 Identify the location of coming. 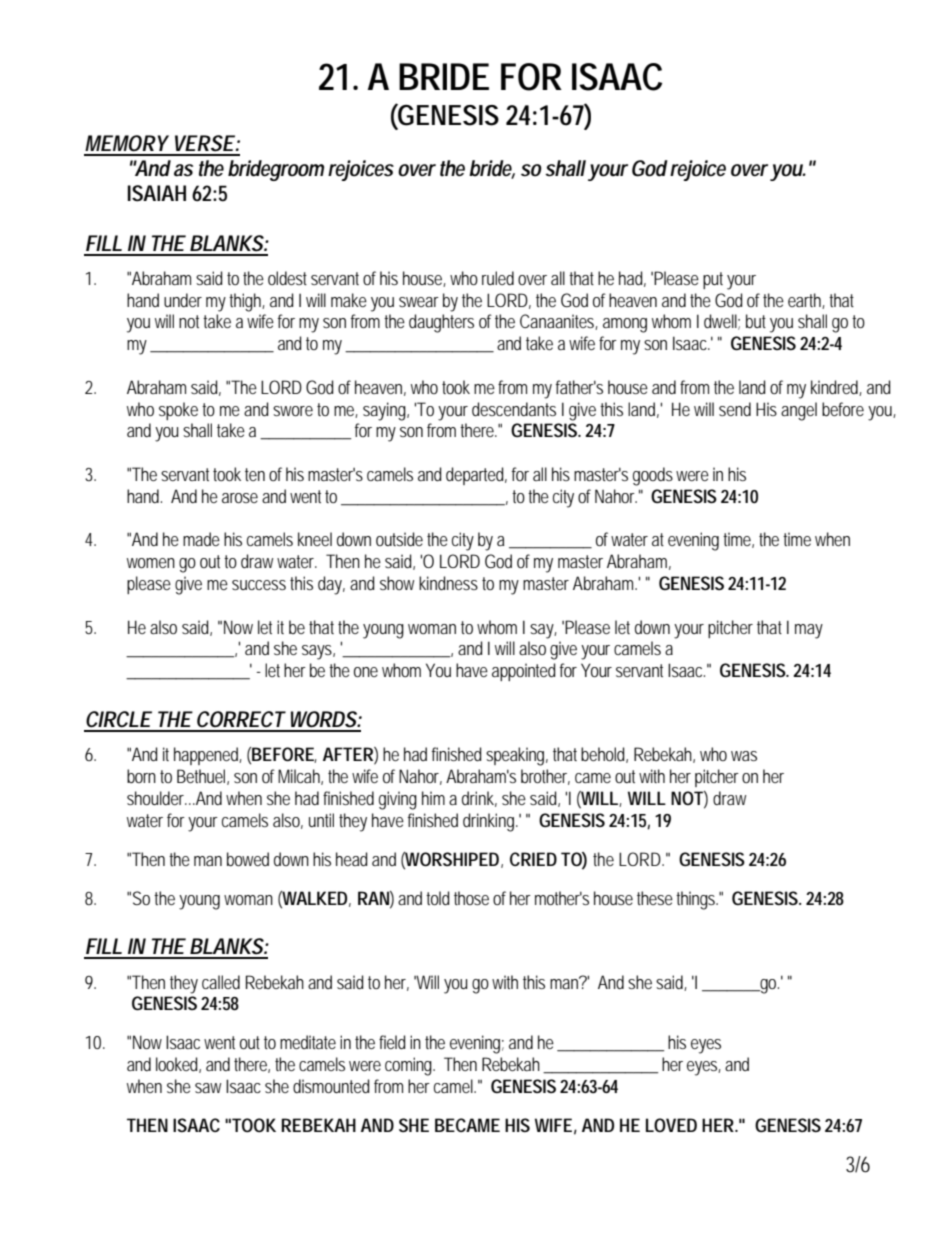
(410, 1066).
